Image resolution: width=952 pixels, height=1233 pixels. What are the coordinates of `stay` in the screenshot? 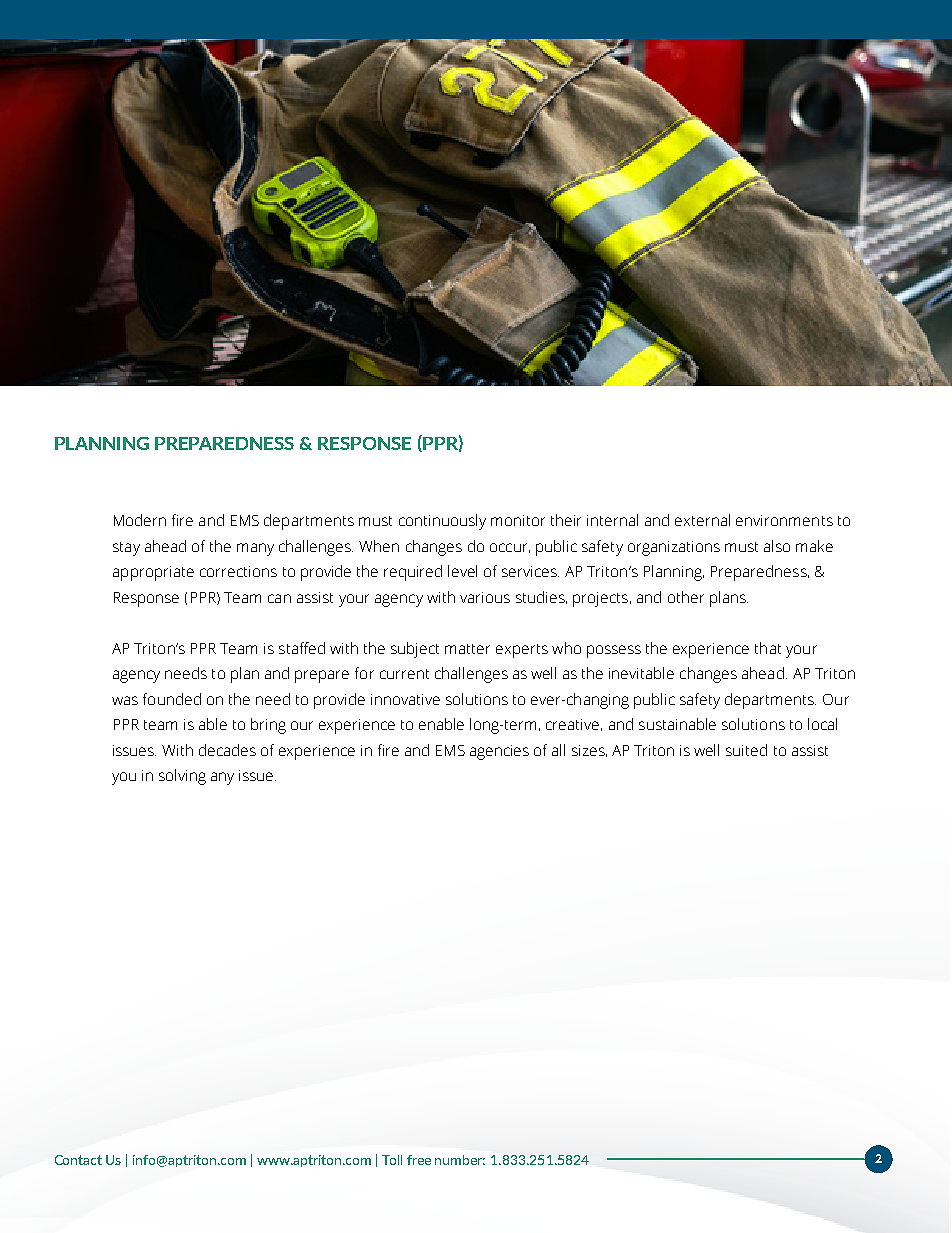 It's located at (126, 549).
